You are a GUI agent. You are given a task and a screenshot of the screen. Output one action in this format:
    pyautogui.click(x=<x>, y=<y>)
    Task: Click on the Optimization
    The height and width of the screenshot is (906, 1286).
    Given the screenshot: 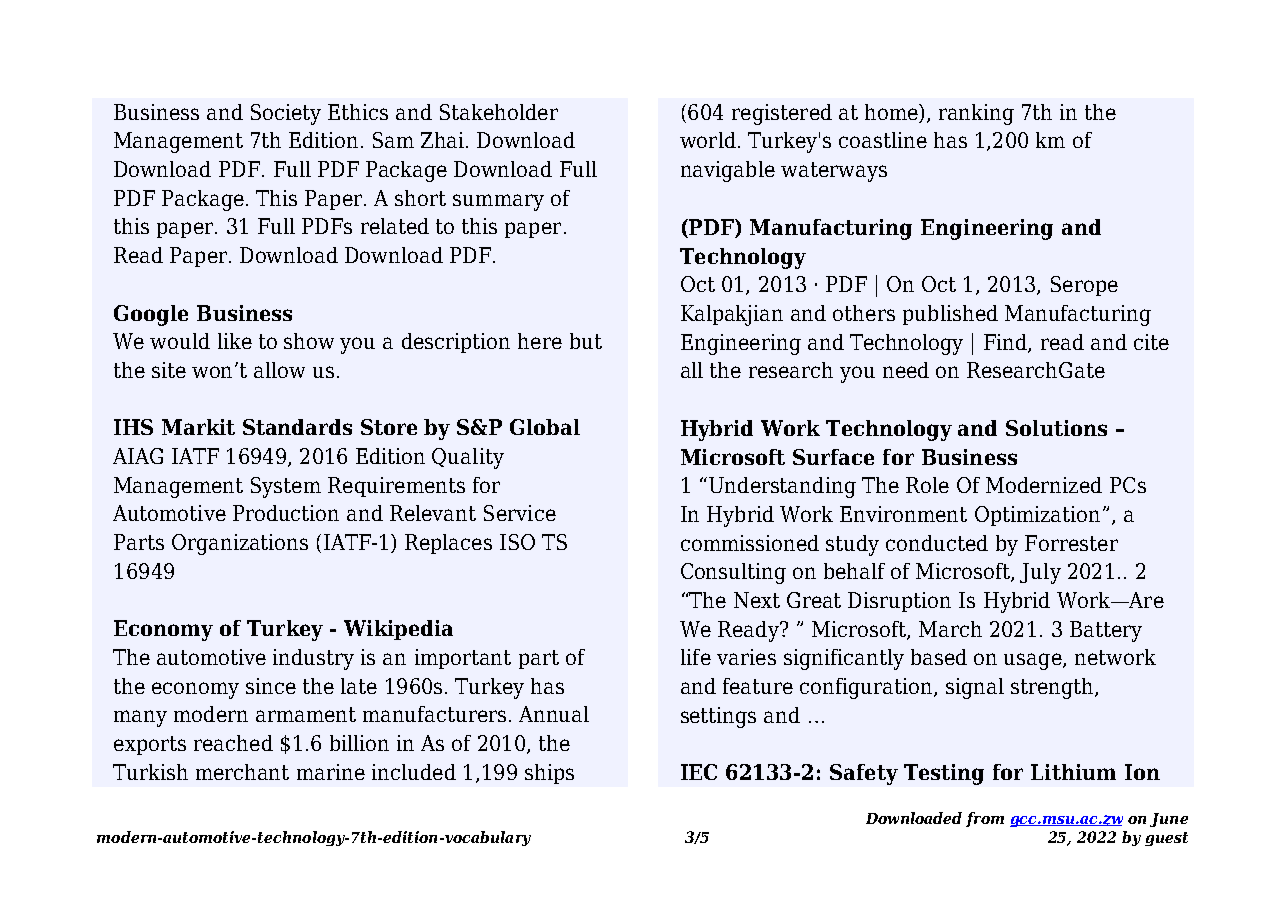 What is the action you would take?
    pyautogui.click(x=1037, y=516)
